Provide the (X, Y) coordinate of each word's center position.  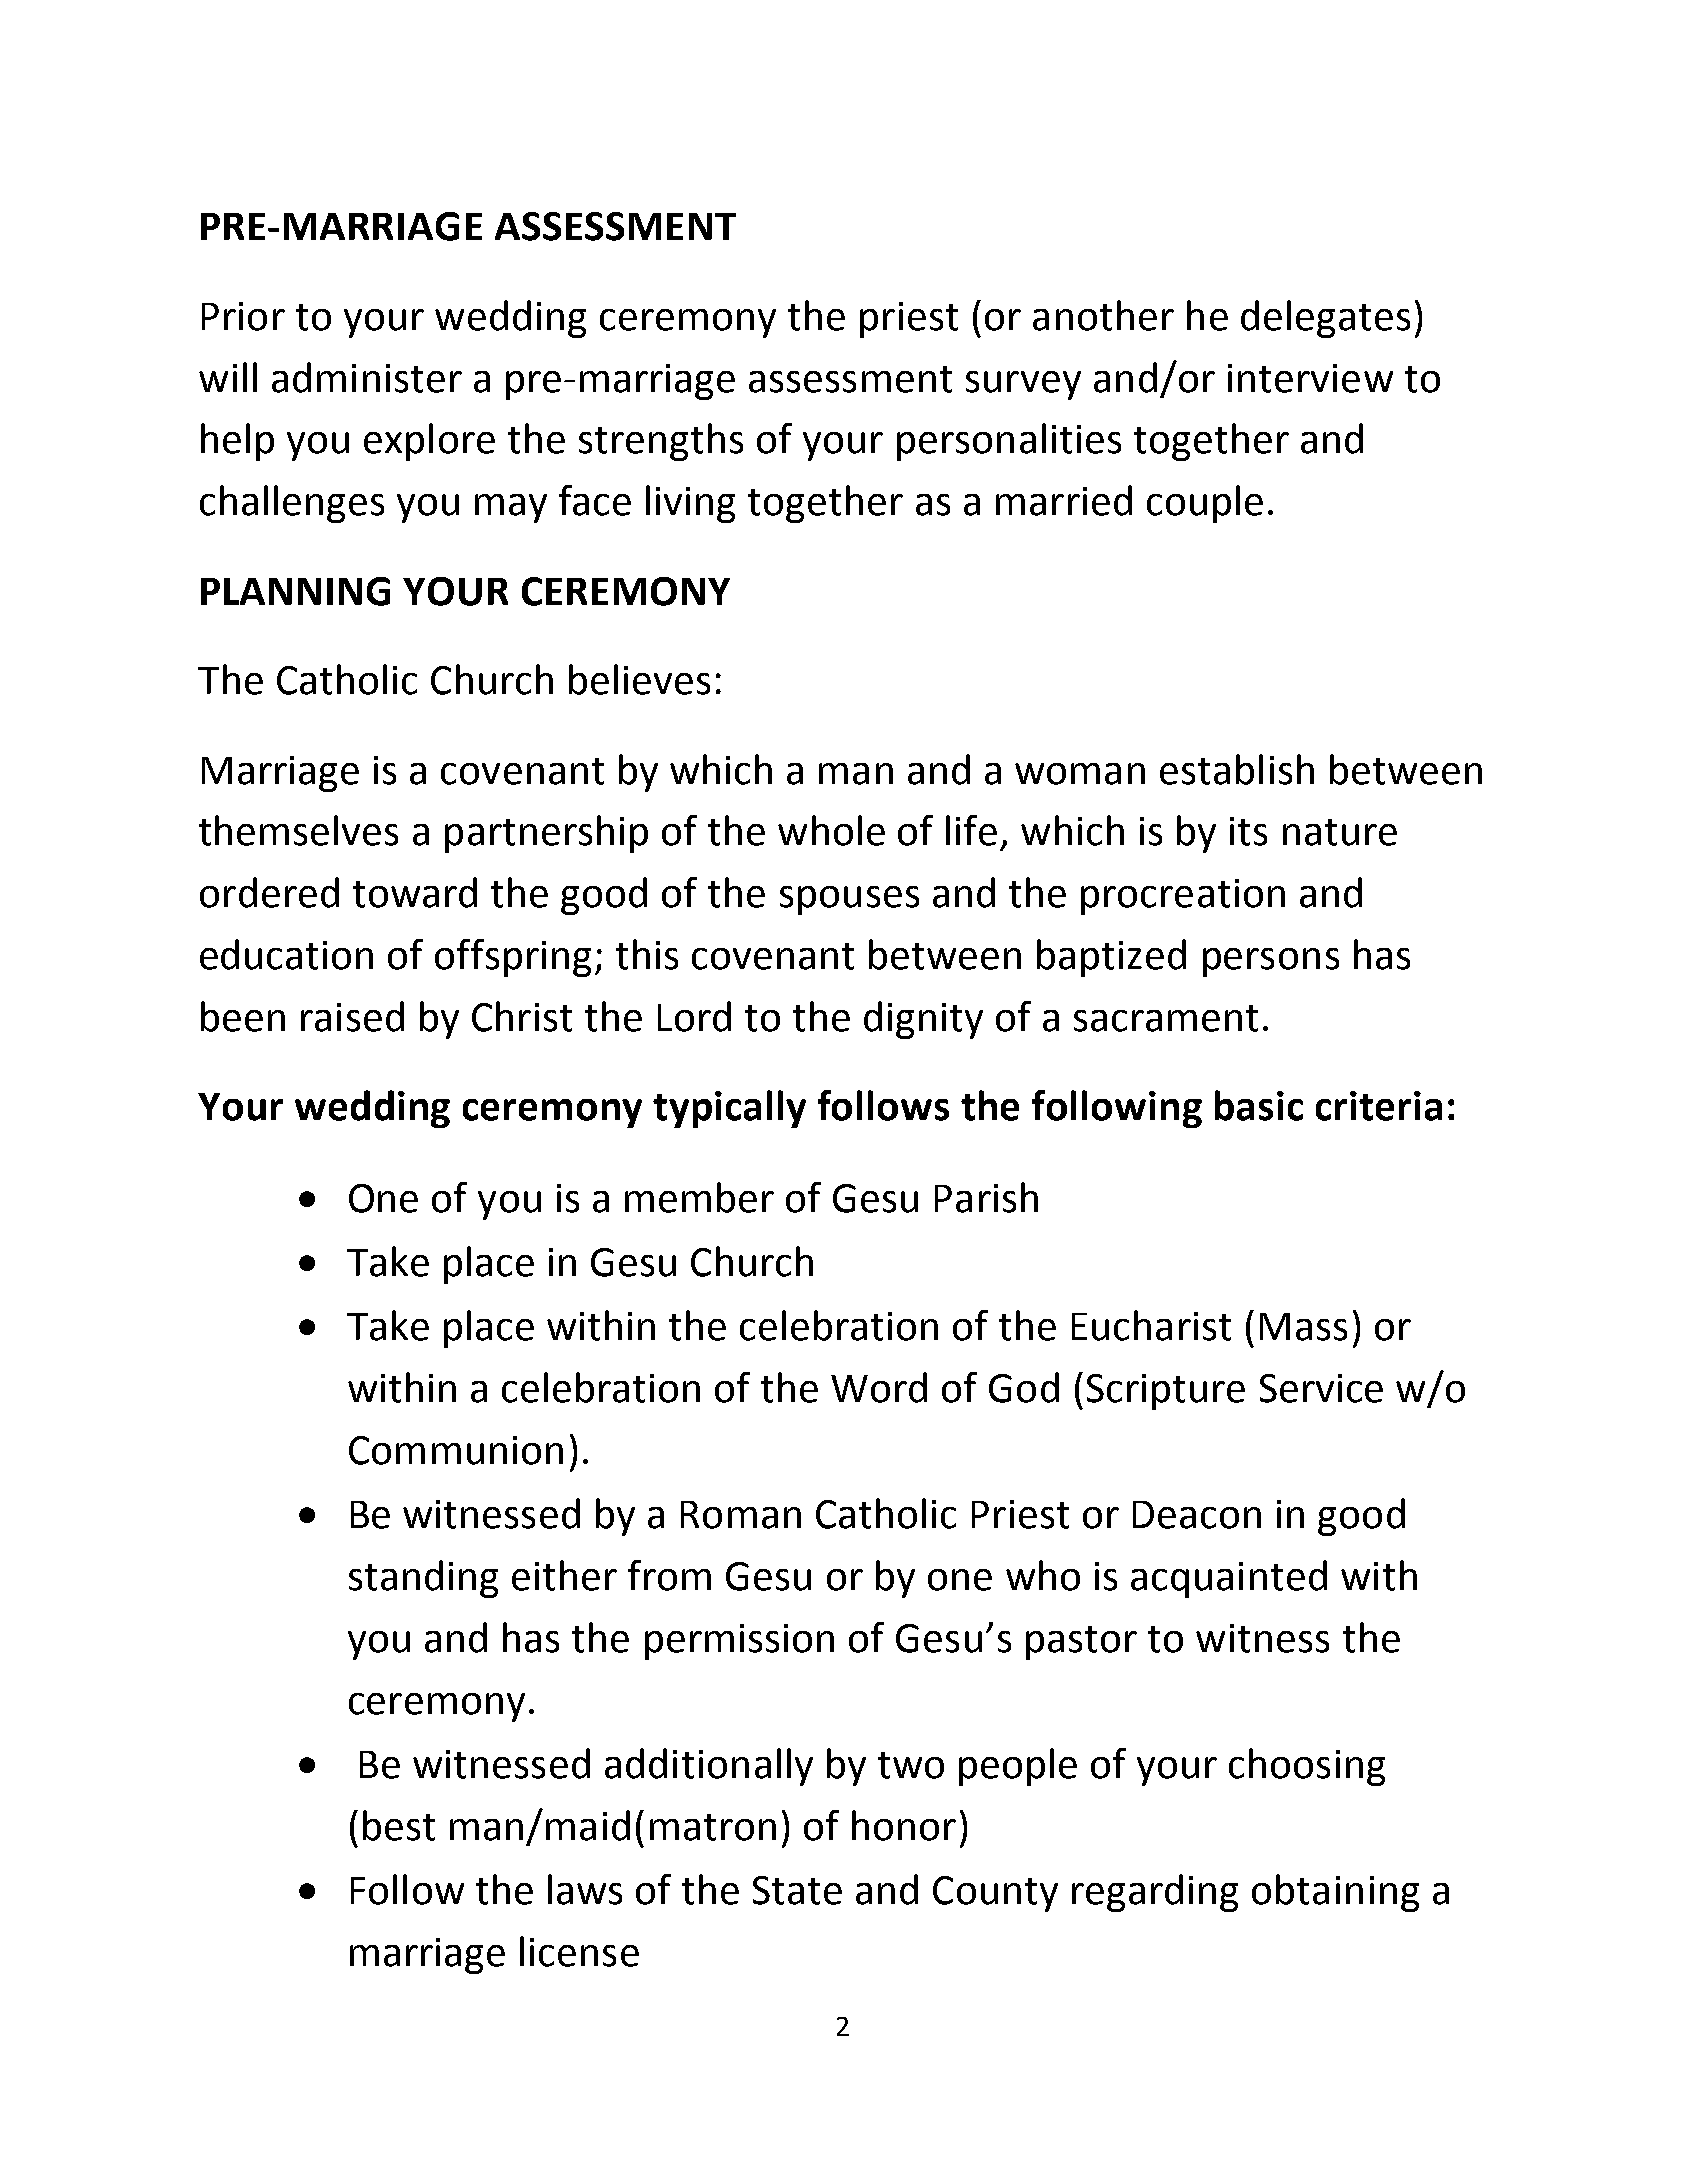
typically (729, 1109)
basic (1259, 1105)
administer (367, 377)
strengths (661, 442)
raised (352, 1016)
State (797, 1890)
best (399, 1825)
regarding (1155, 1893)
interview (1310, 378)
